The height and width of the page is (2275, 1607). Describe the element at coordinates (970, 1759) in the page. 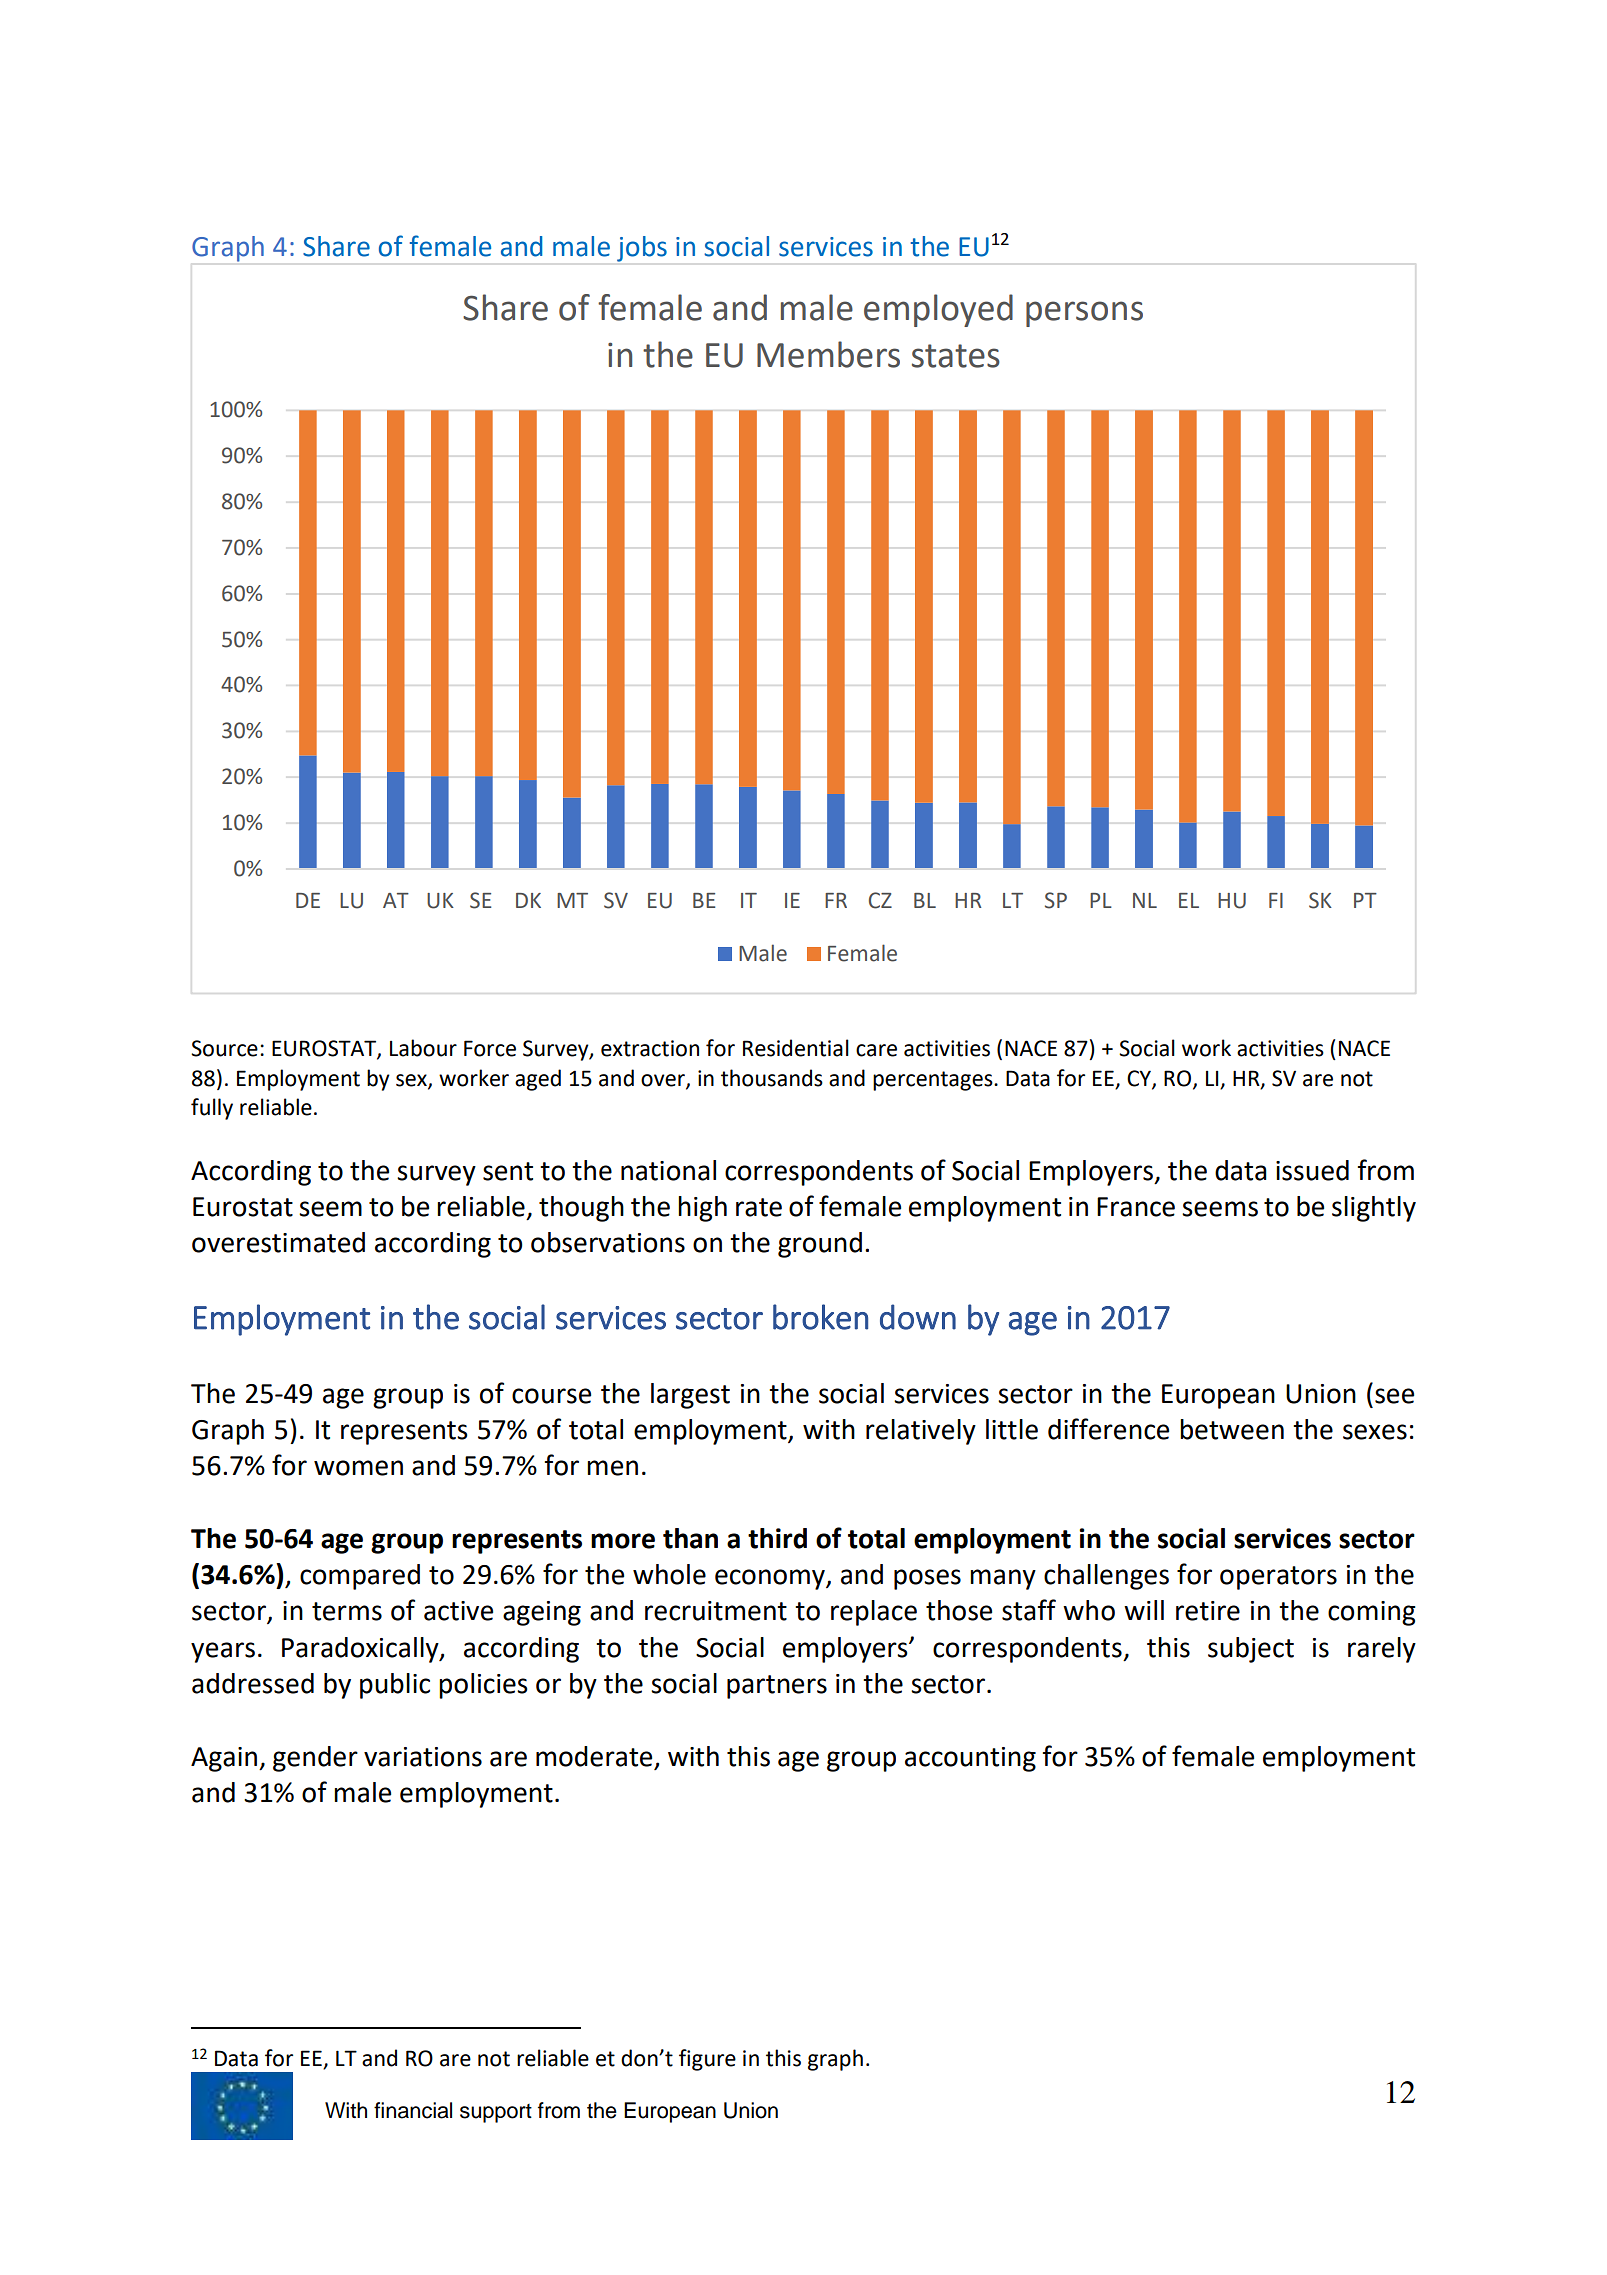

I see `accounting` at that location.
